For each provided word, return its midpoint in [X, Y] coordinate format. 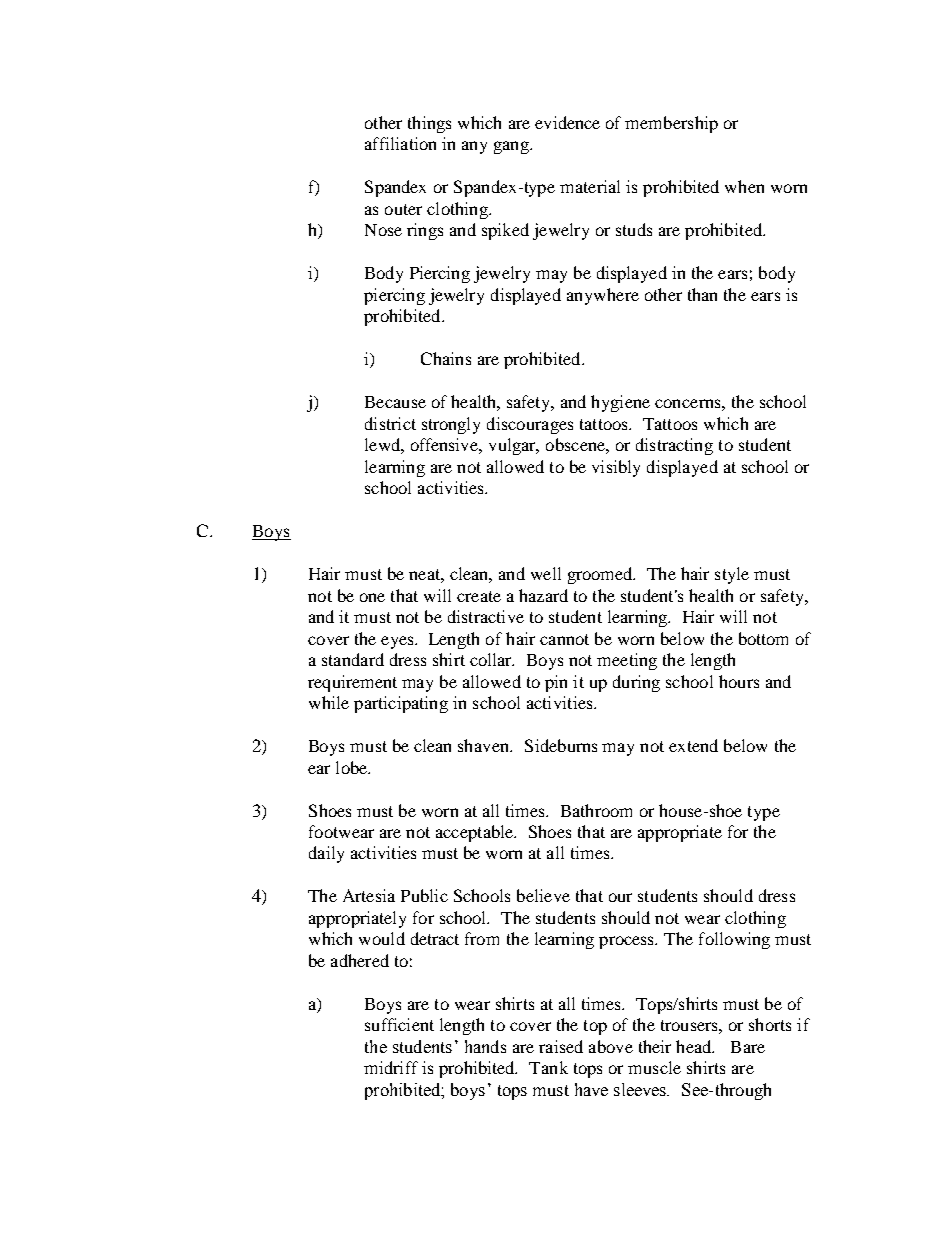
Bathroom [596, 810]
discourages [530, 425]
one [372, 597]
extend [693, 745]
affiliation [400, 143]
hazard [543, 595]
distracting [674, 446]
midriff [391, 1067]
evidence [567, 122]
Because [395, 402]
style [732, 575]
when [744, 186]
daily [326, 854]
